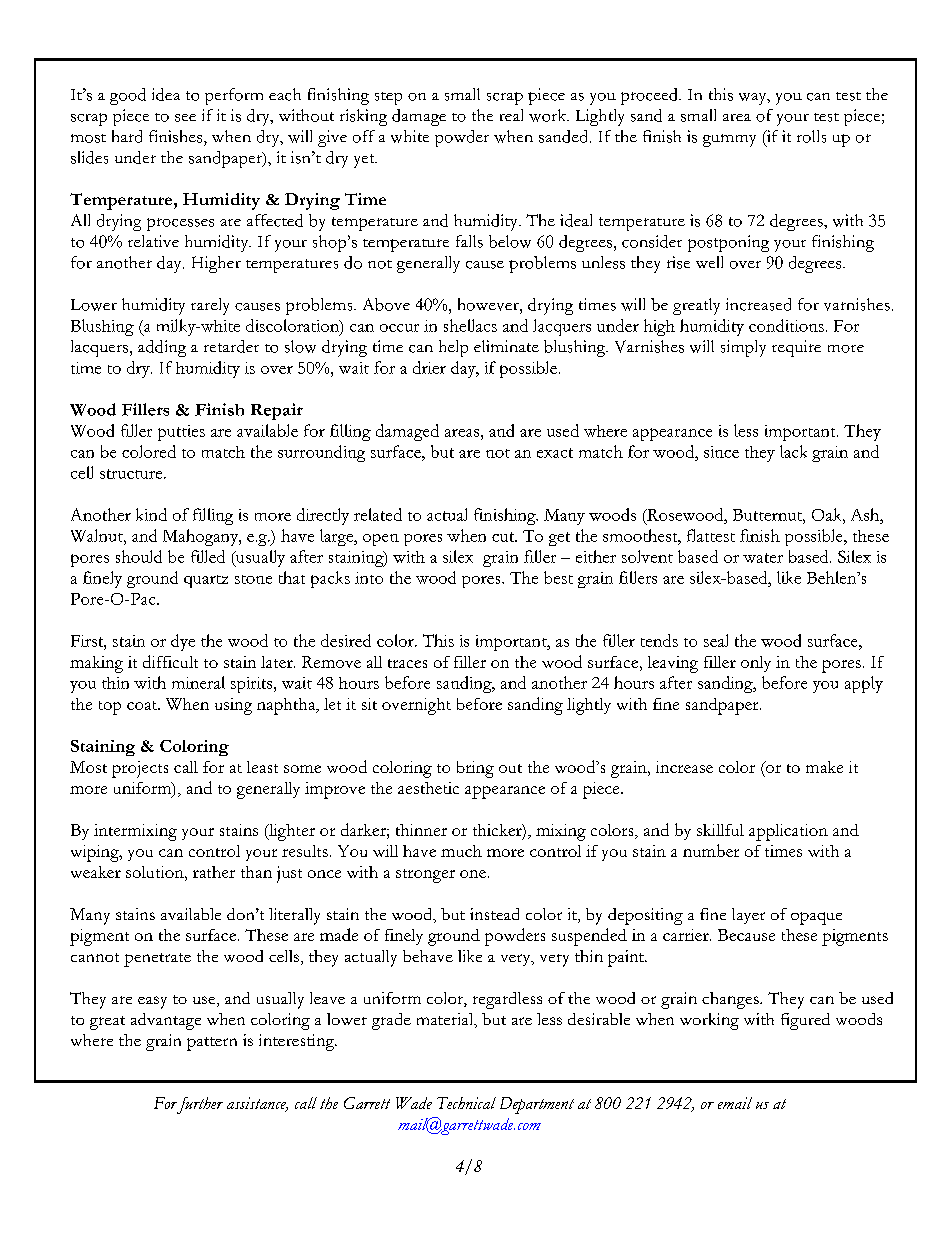 This screenshot has width=952, height=1233. What do you see at coordinates (185, 118) in the screenshot?
I see `see` at bounding box center [185, 118].
